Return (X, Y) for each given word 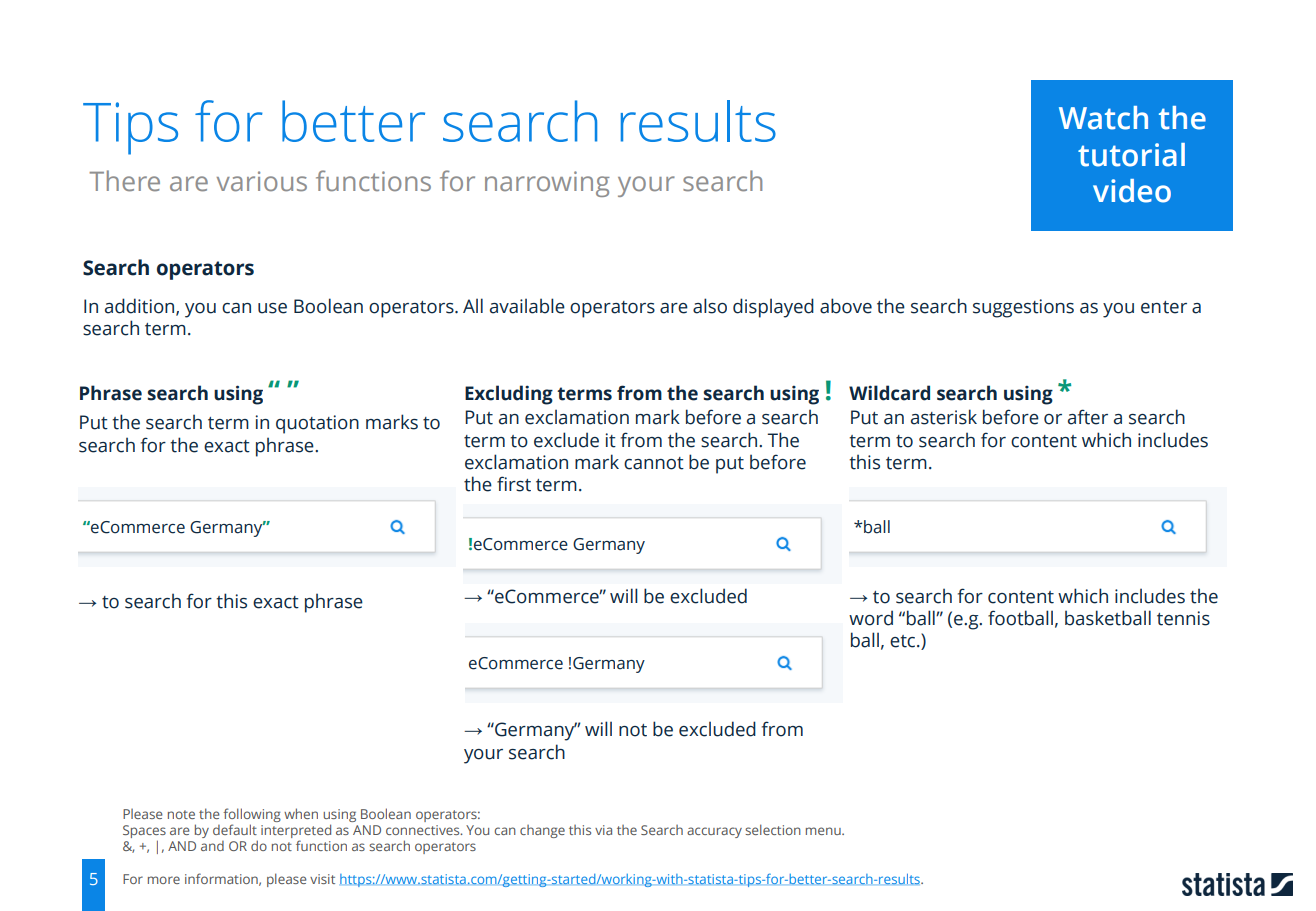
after (1088, 417)
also (710, 306)
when (301, 813)
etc (904, 641)
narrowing (547, 184)
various (262, 181)
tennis (1183, 618)
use (272, 308)
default (235, 829)
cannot (654, 463)
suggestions (1023, 308)
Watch (1103, 118)
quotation (317, 424)
